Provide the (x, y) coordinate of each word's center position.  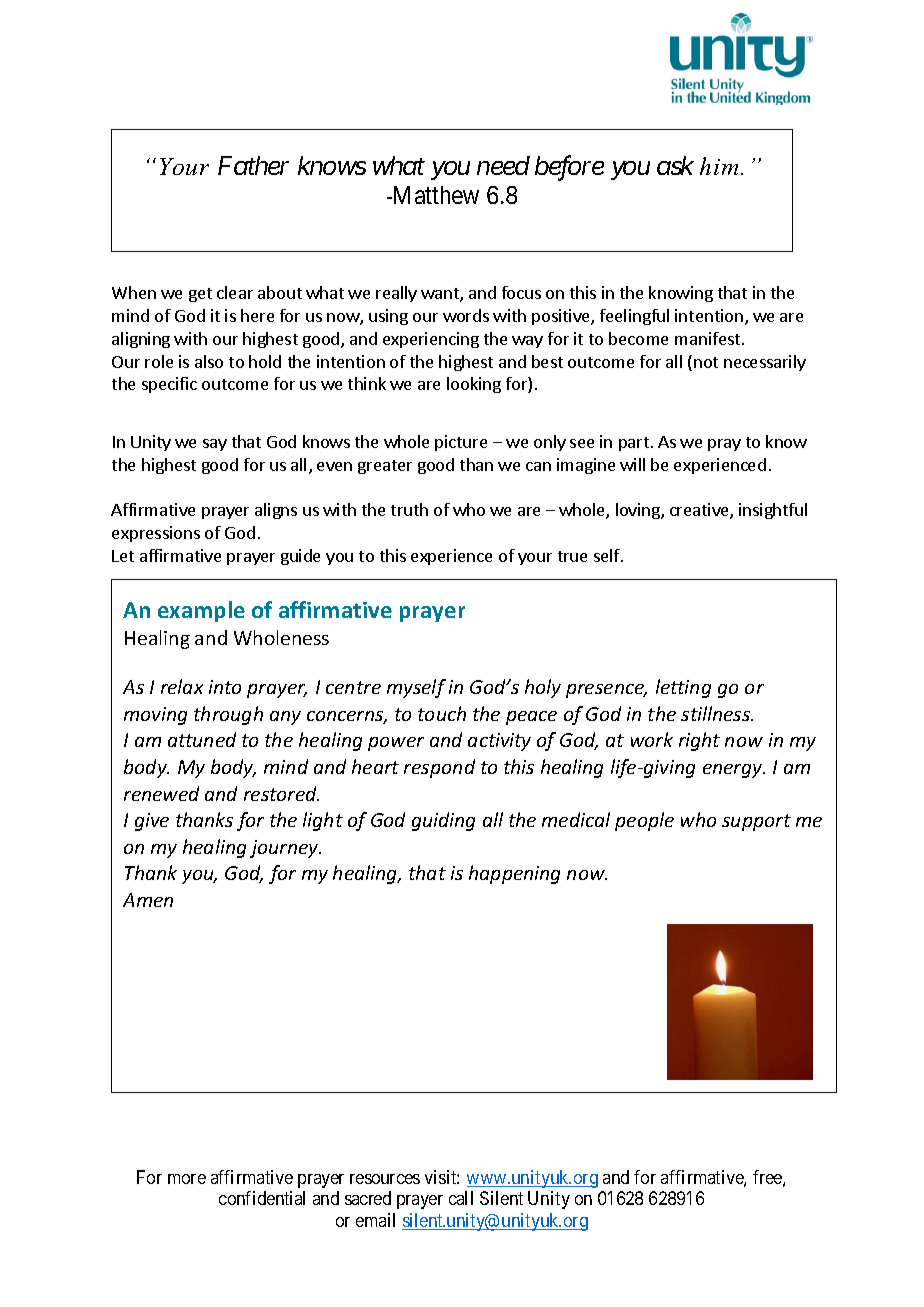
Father (253, 165)
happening (514, 874)
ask (675, 165)
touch (442, 713)
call (461, 1198)
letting (683, 688)
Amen (148, 900)
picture (461, 443)
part (634, 444)
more (187, 1179)
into (225, 687)
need (503, 165)
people (644, 821)
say (215, 445)
